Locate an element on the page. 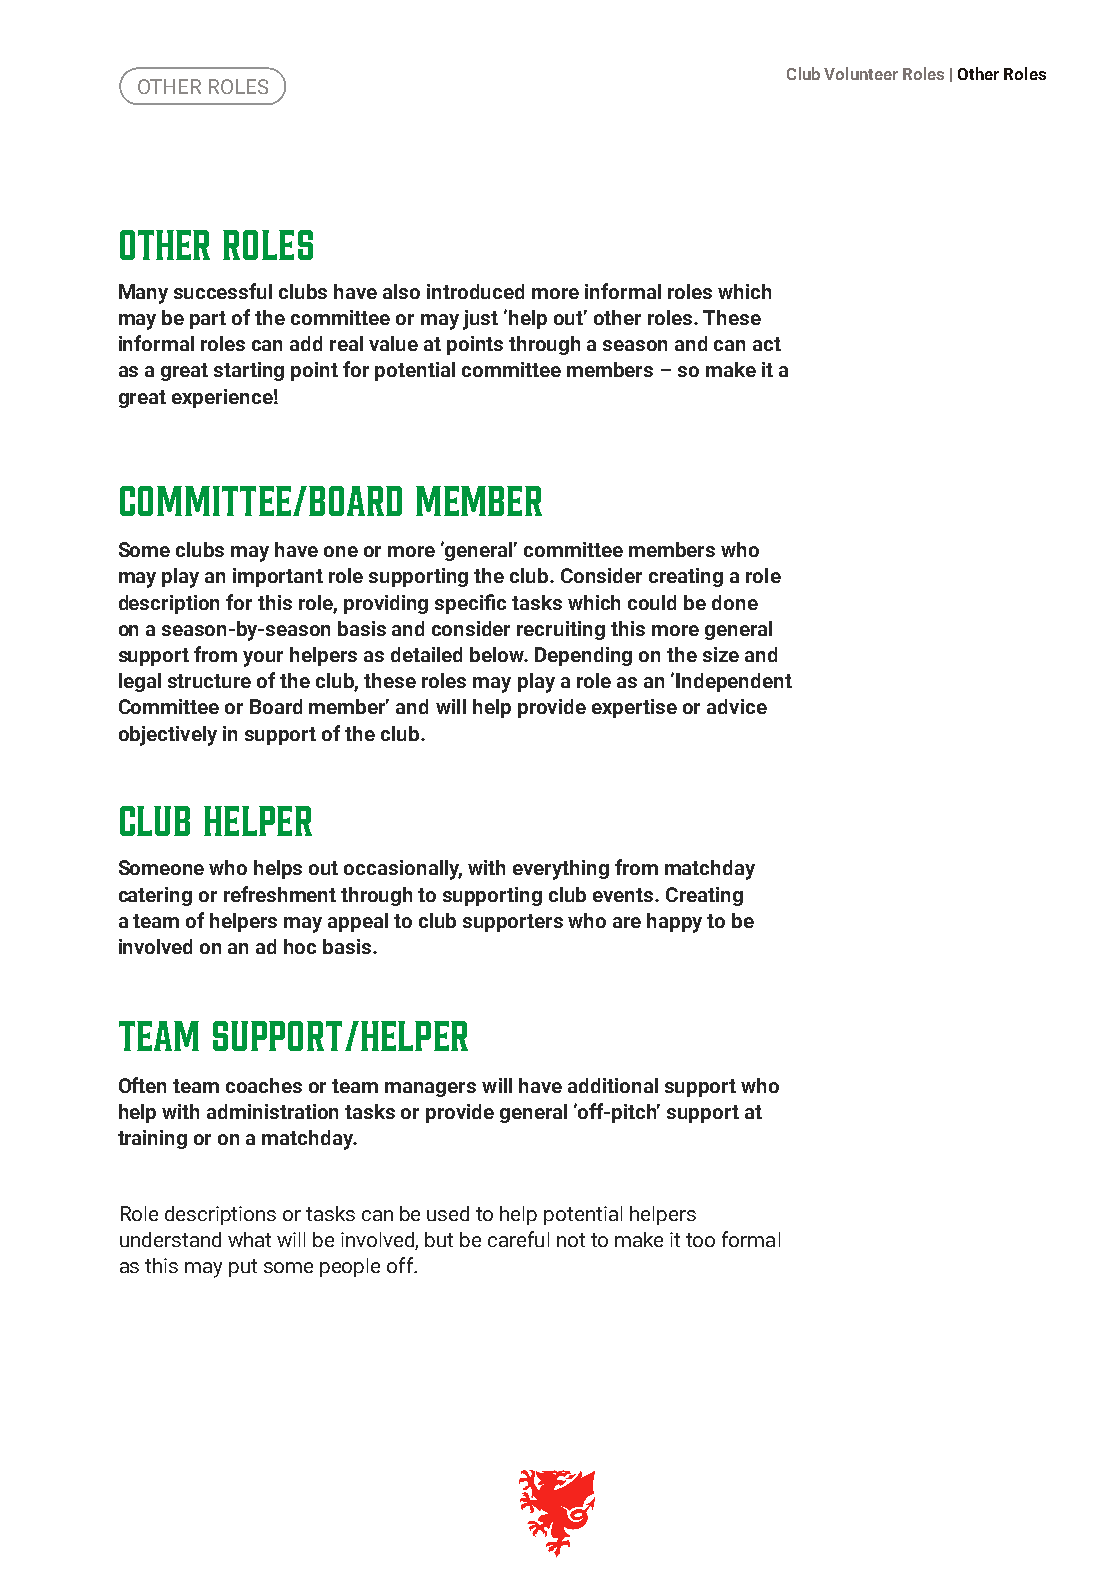  happy is located at coordinates (674, 923).
